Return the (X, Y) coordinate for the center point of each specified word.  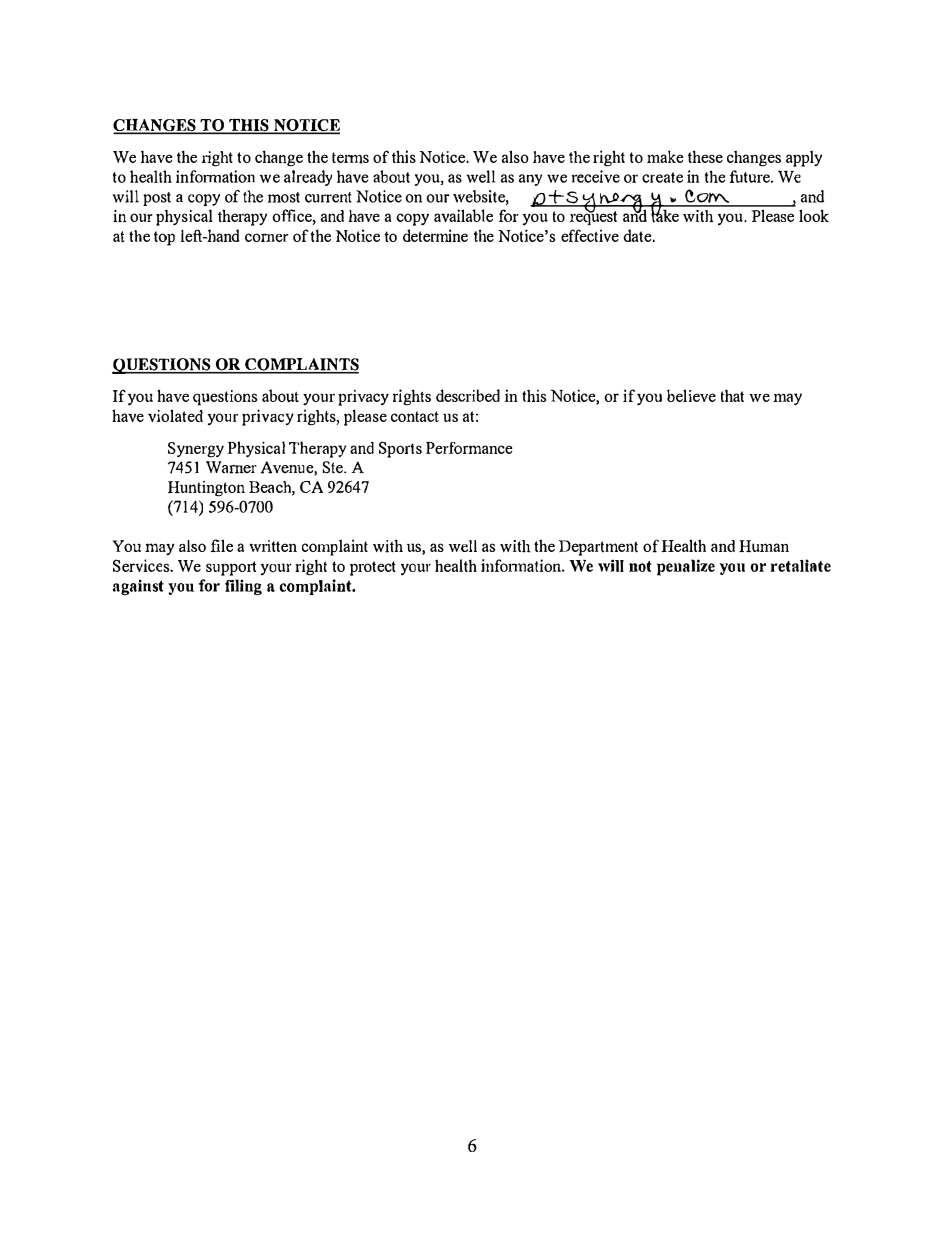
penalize (686, 567)
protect (373, 568)
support (231, 568)
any (530, 180)
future (751, 176)
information (215, 176)
